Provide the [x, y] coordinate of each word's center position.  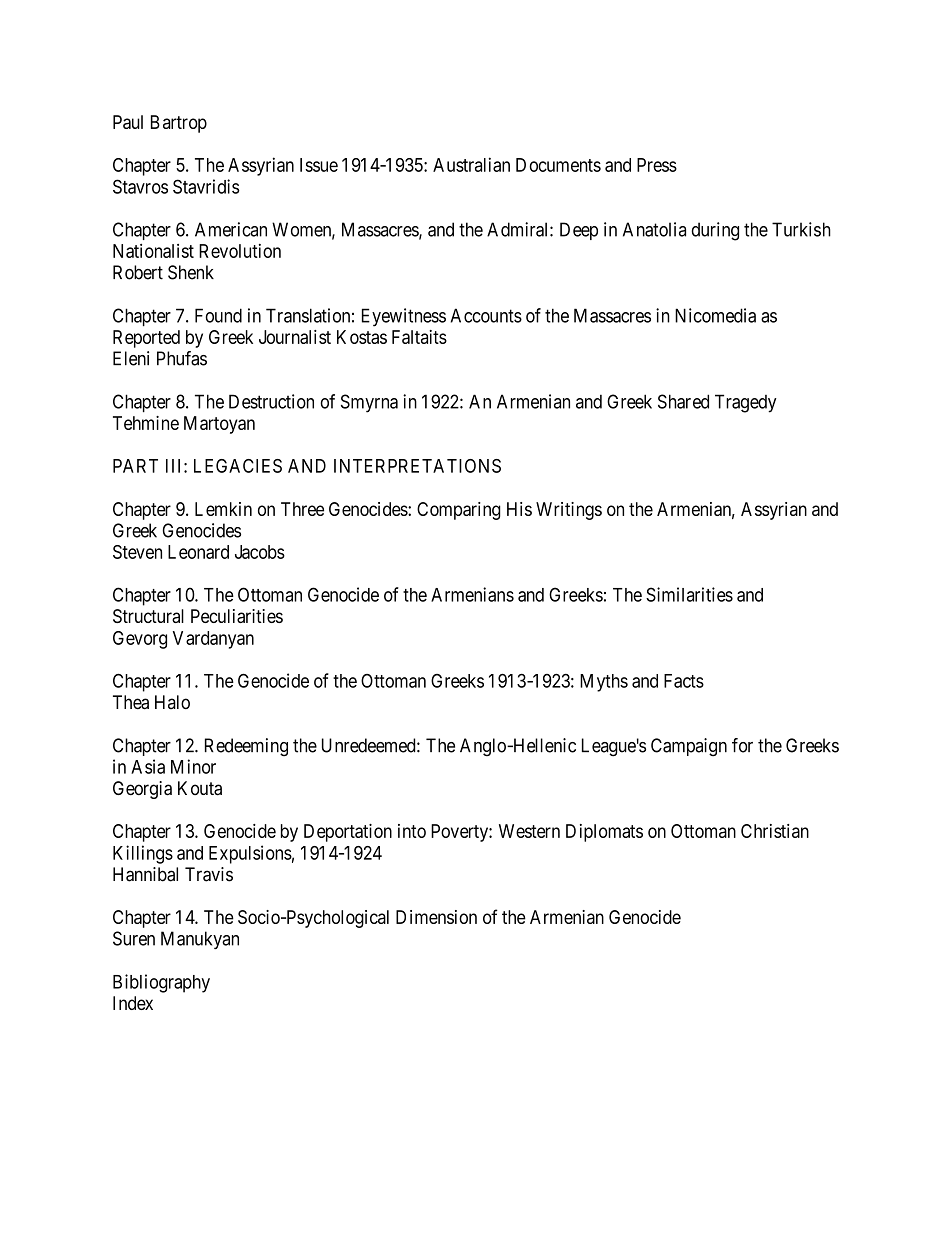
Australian [471, 164]
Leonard [198, 552]
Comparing [459, 511]
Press [657, 165]
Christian [775, 831]
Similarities [689, 594]
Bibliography [161, 983]
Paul [128, 122]
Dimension [436, 917]
